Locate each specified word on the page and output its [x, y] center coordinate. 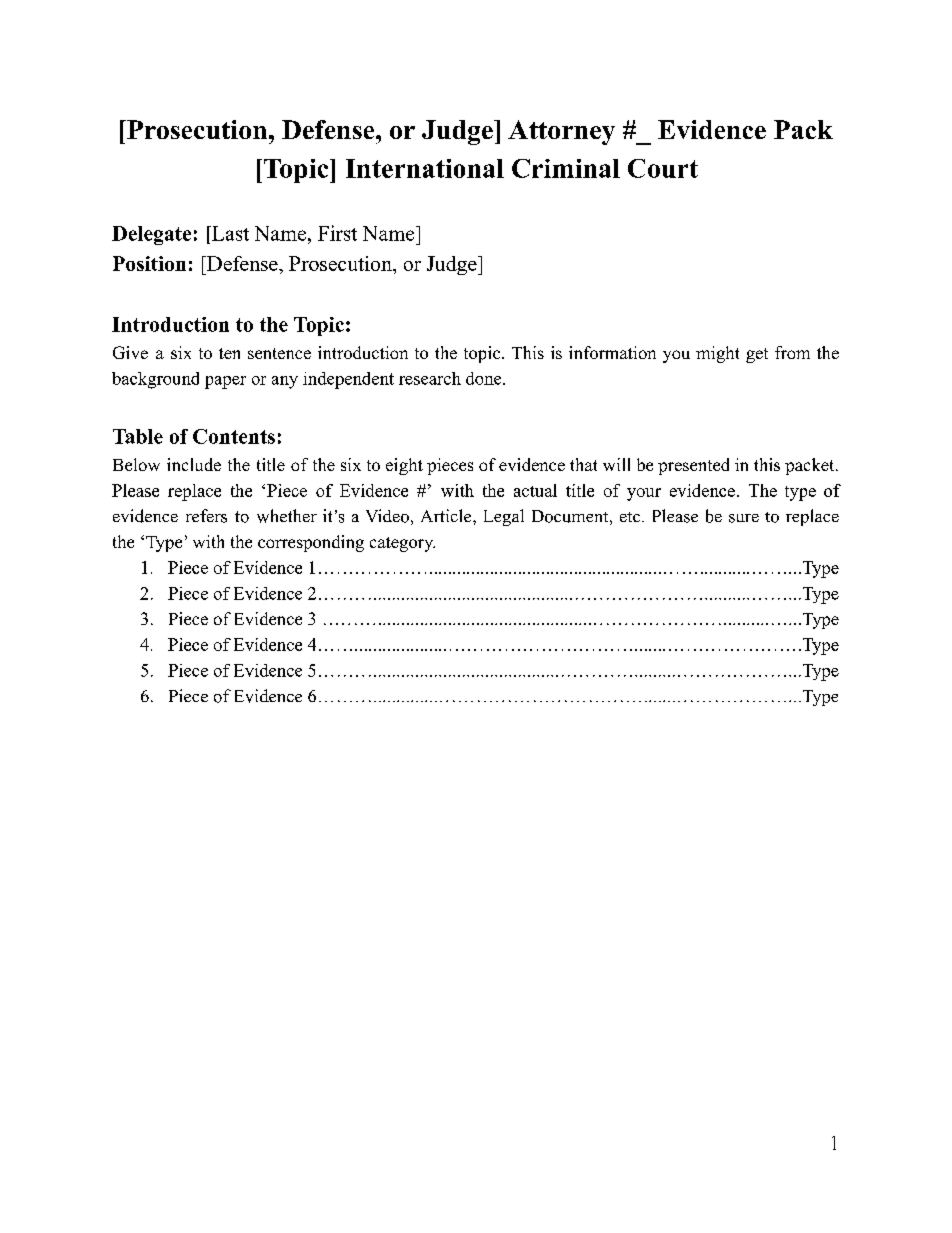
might [717, 354]
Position [149, 263]
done [483, 378]
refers [206, 516]
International [425, 168]
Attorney [561, 132]
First [337, 233]
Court [663, 168]
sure [744, 518]
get [757, 355]
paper [225, 382]
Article [447, 515]
